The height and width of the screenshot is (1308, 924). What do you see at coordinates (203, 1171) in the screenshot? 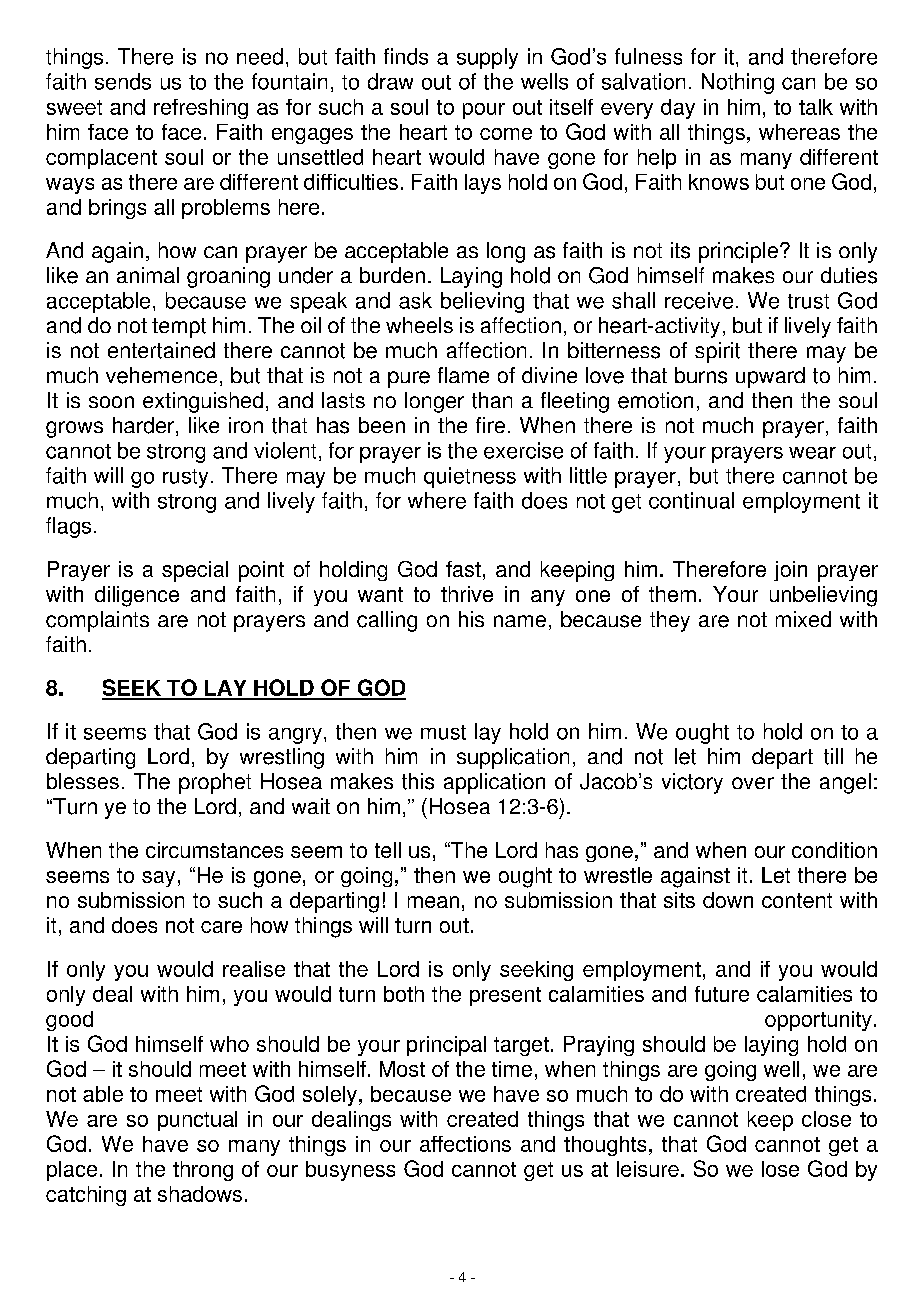
I see `throng` at bounding box center [203, 1171].
